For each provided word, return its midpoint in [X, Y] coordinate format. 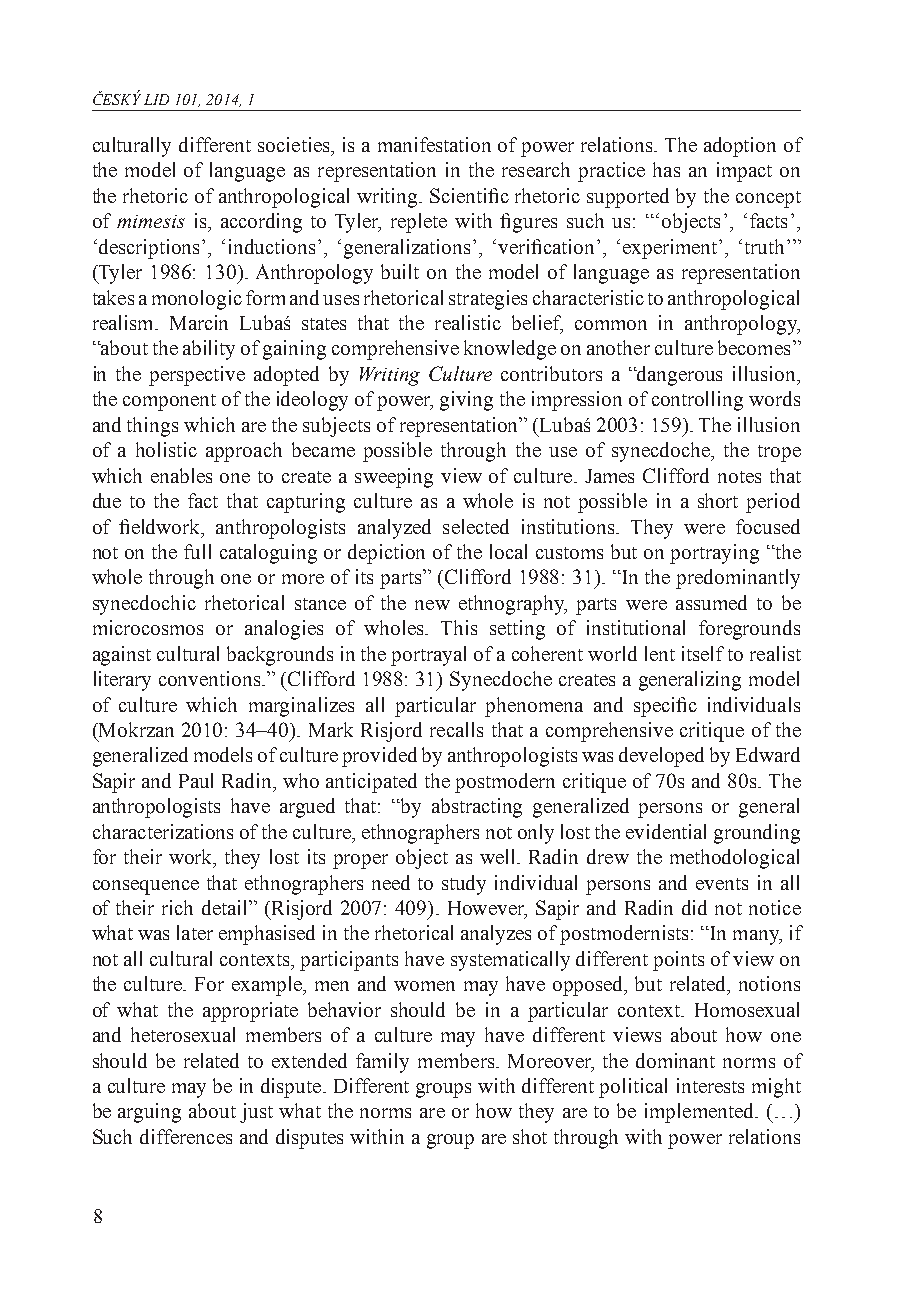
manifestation [434, 144]
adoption [740, 147]
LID [156, 99]
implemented [700, 1113]
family [382, 1063]
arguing [149, 1113]
